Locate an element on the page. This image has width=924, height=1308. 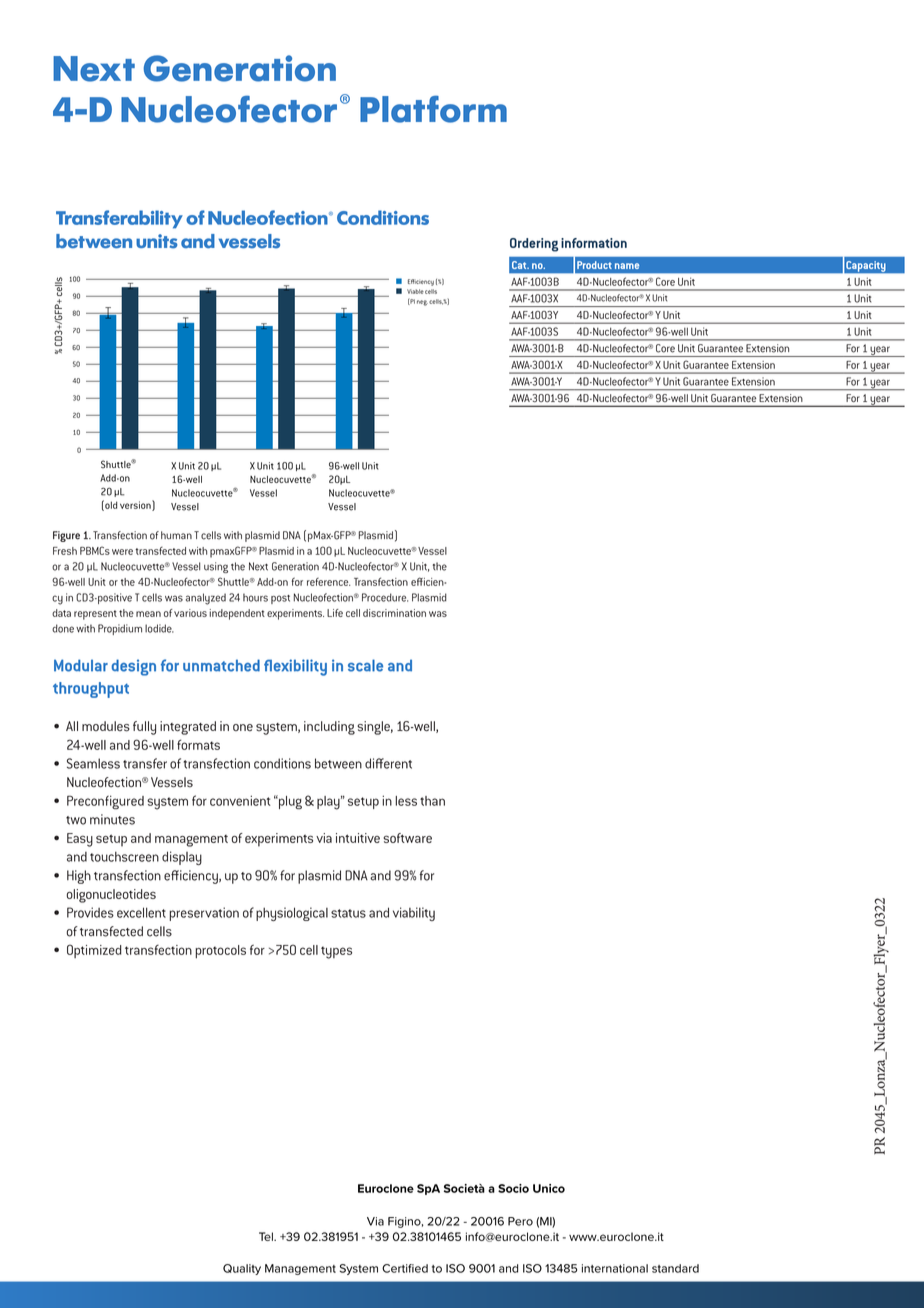
Quality is located at coordinates (242, 1269).
